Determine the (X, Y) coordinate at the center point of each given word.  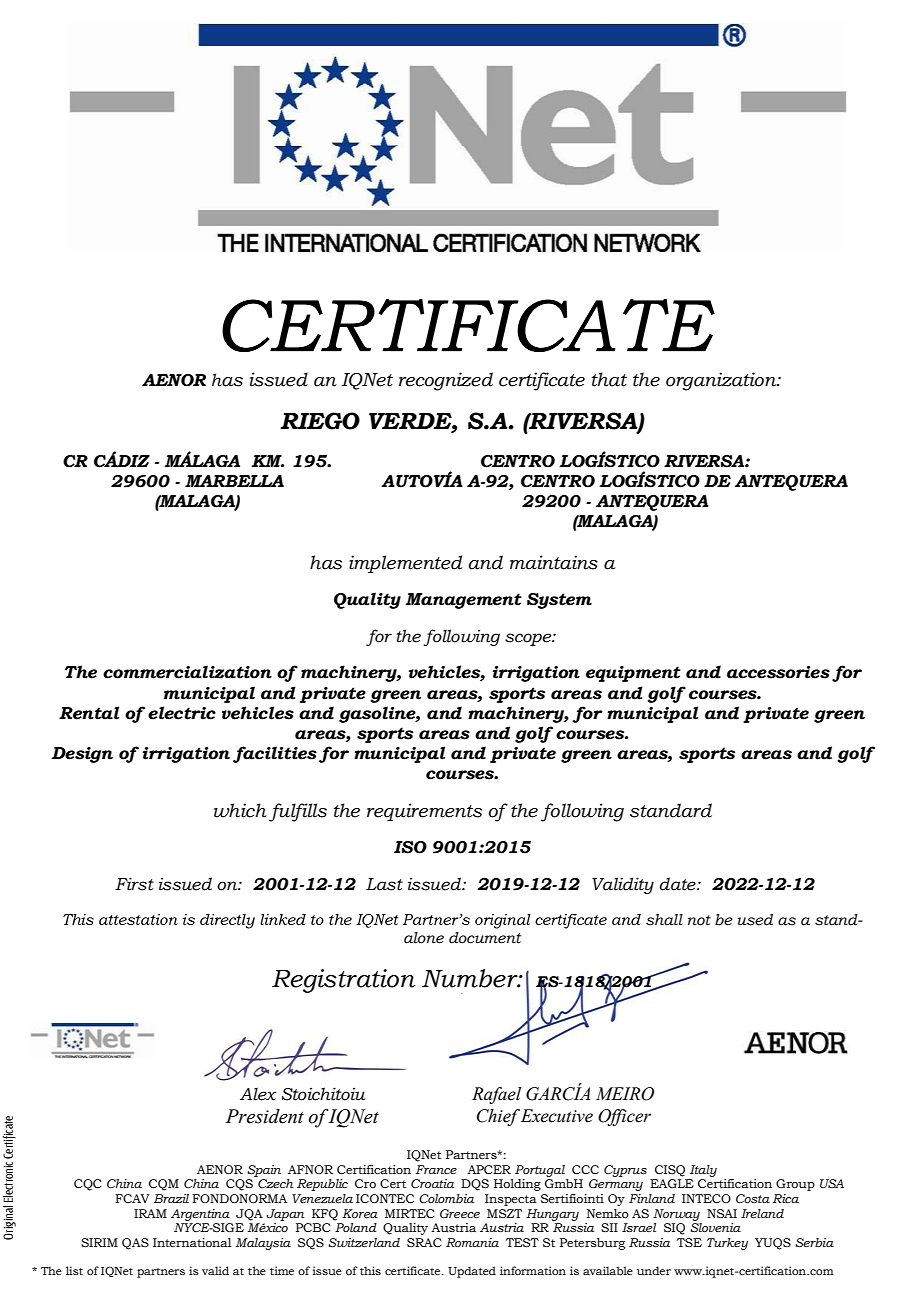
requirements (424, 812)
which (240, 810)
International (192, 1242)
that (609, 379)
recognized (446, 381)
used (755, 920)
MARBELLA (234, 481)
